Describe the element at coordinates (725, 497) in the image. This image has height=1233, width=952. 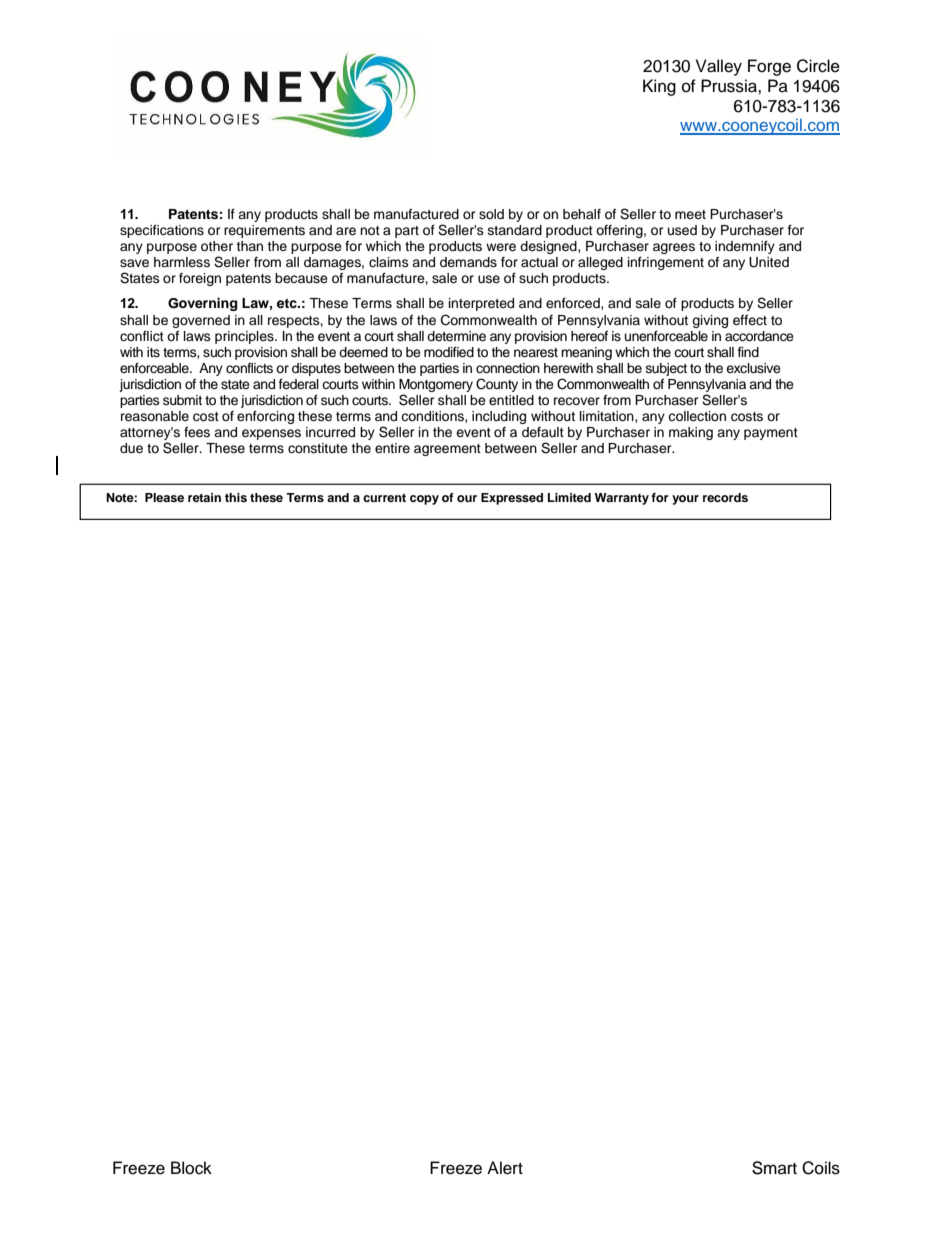
I see `records` at that location.
